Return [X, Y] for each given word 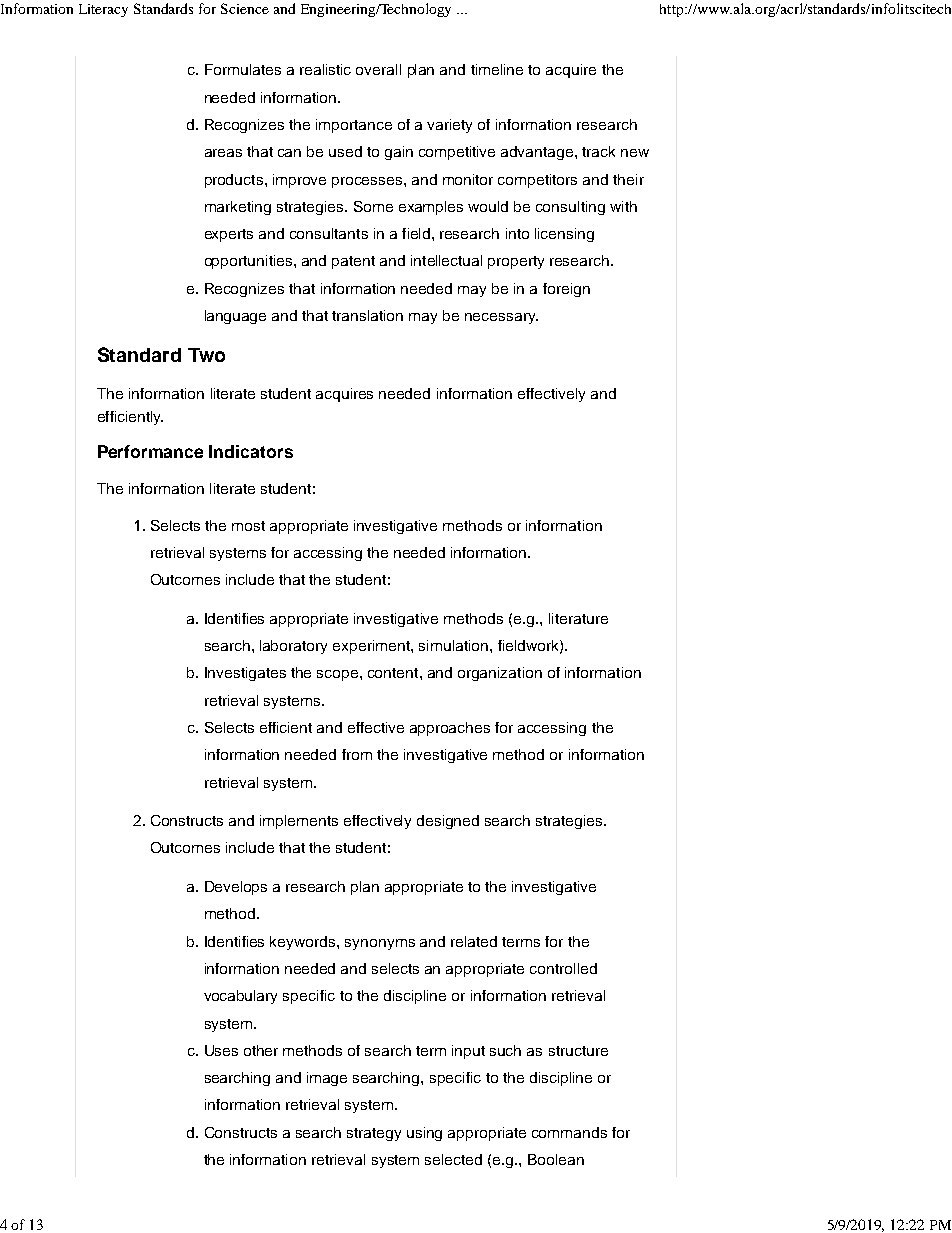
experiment [372, 647]
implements [299, 822]
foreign [566, 290]
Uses [221, 1050]
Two [206, 355]
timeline [497, 69]
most [248, 526]
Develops [236, 888]
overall [378, 69]
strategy [374, 1134]
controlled [563, 968]
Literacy [103, 10]
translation [367, 315]
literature [578, 618]
